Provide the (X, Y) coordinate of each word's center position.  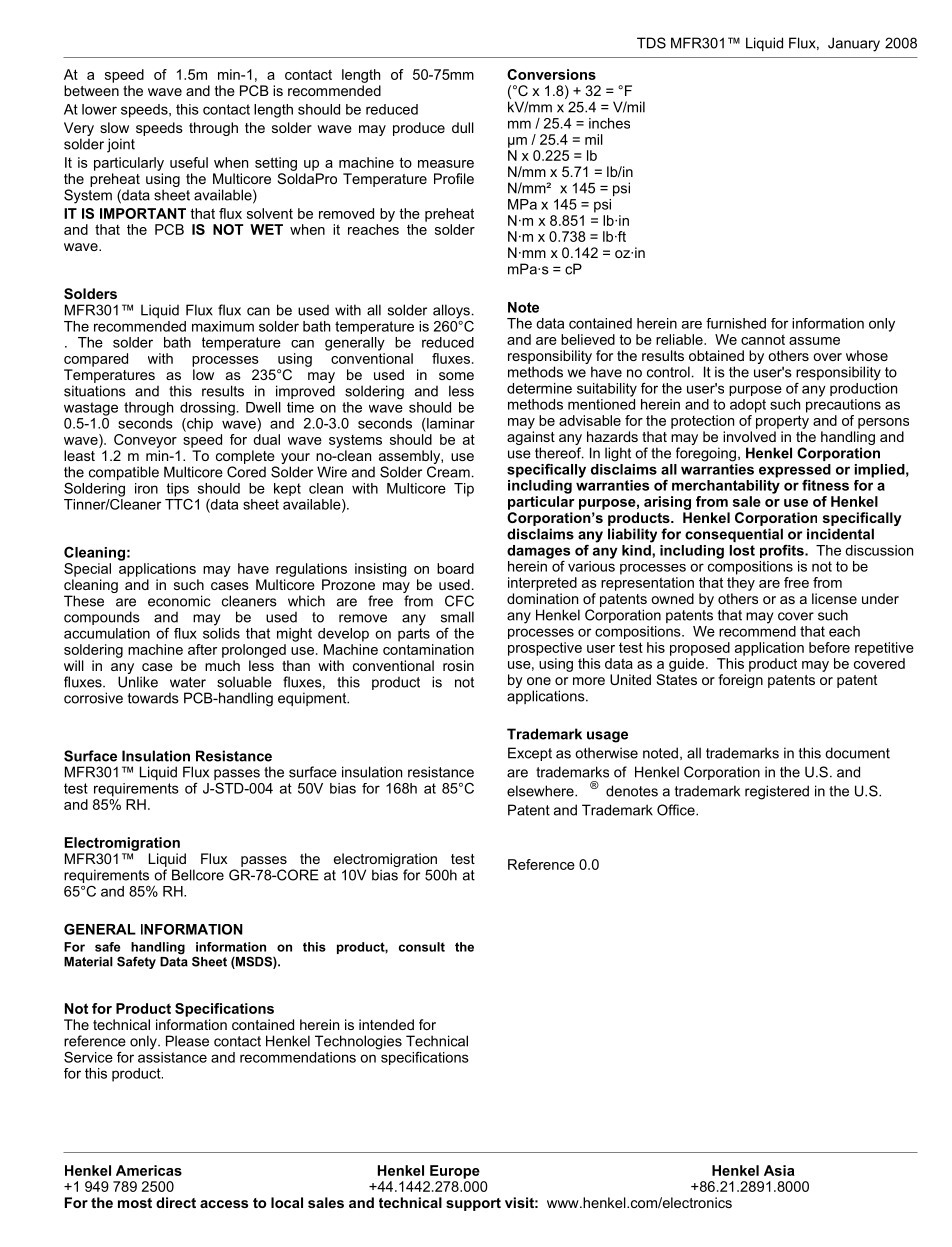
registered (777, 792)
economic (179, 601)
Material (88, 962)
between (91, 90)
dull (463, 127)
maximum (223, 326)
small (457, 617)
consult (422, 947)
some (456, 376)
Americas (149, 1170)
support (473, 1204)
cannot (763, 339)
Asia (779, 1170)
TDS (651, 43)
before (829, 647)
